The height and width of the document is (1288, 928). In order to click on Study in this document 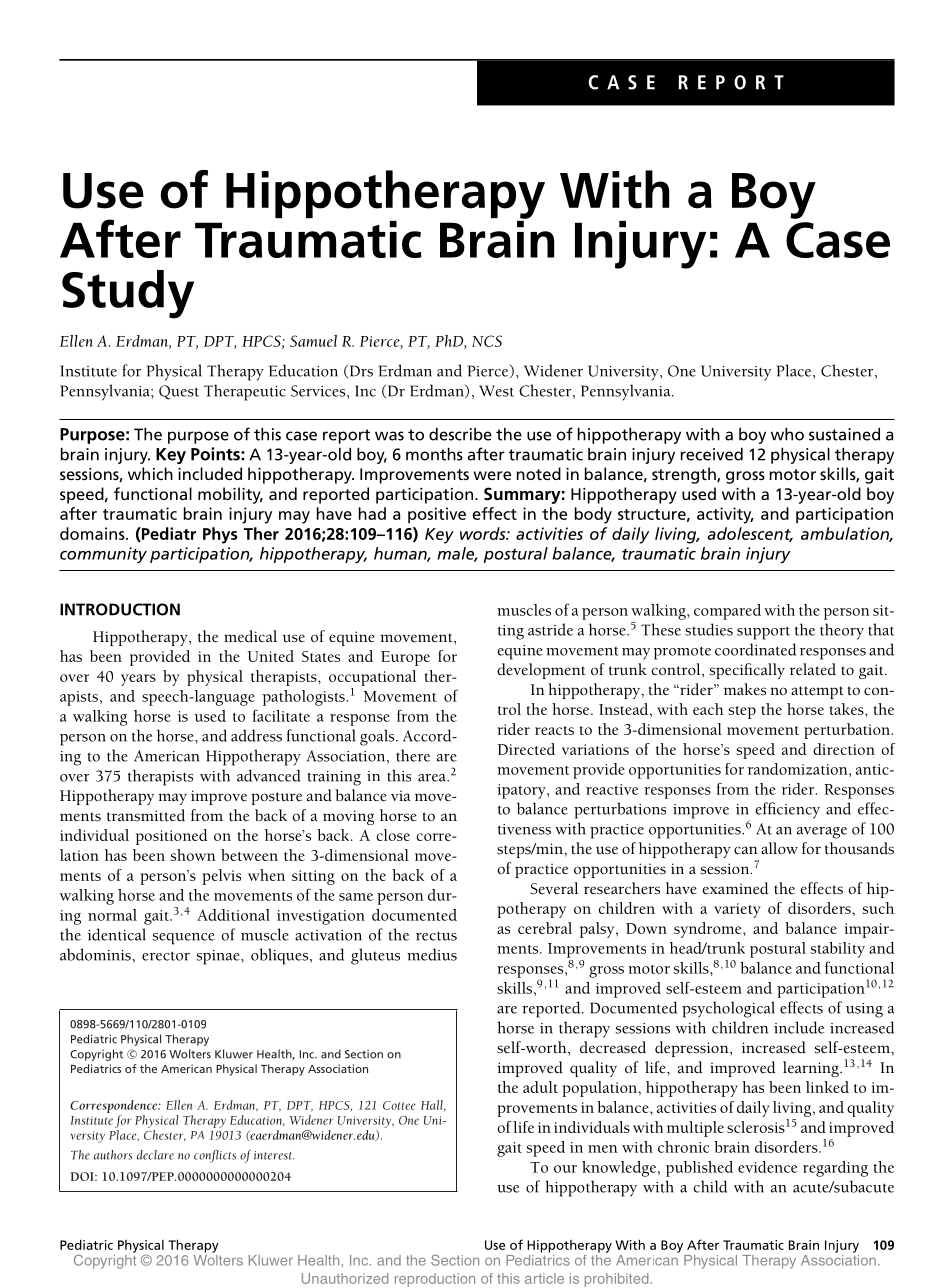, I will do `click(128, 294)`.
